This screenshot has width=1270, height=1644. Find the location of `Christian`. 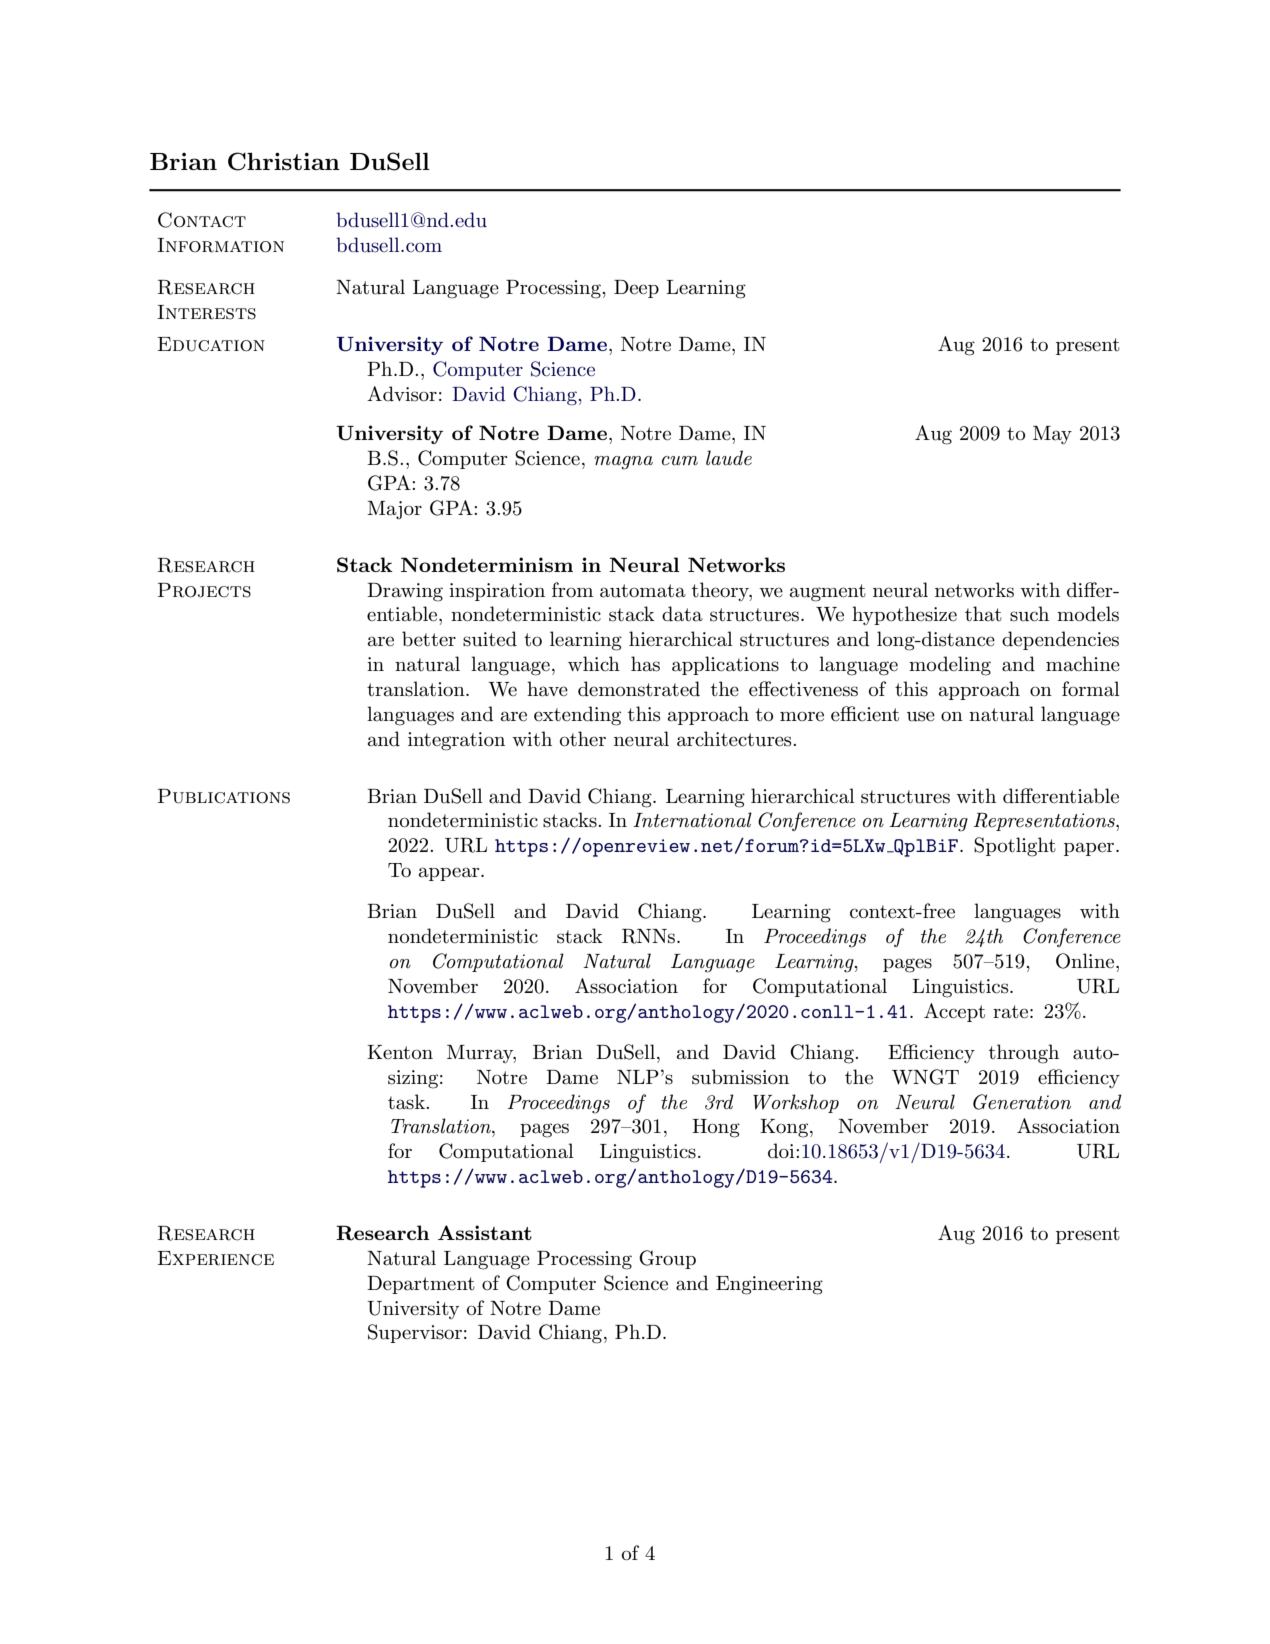

Christian is located at coordinates (284, 161).
